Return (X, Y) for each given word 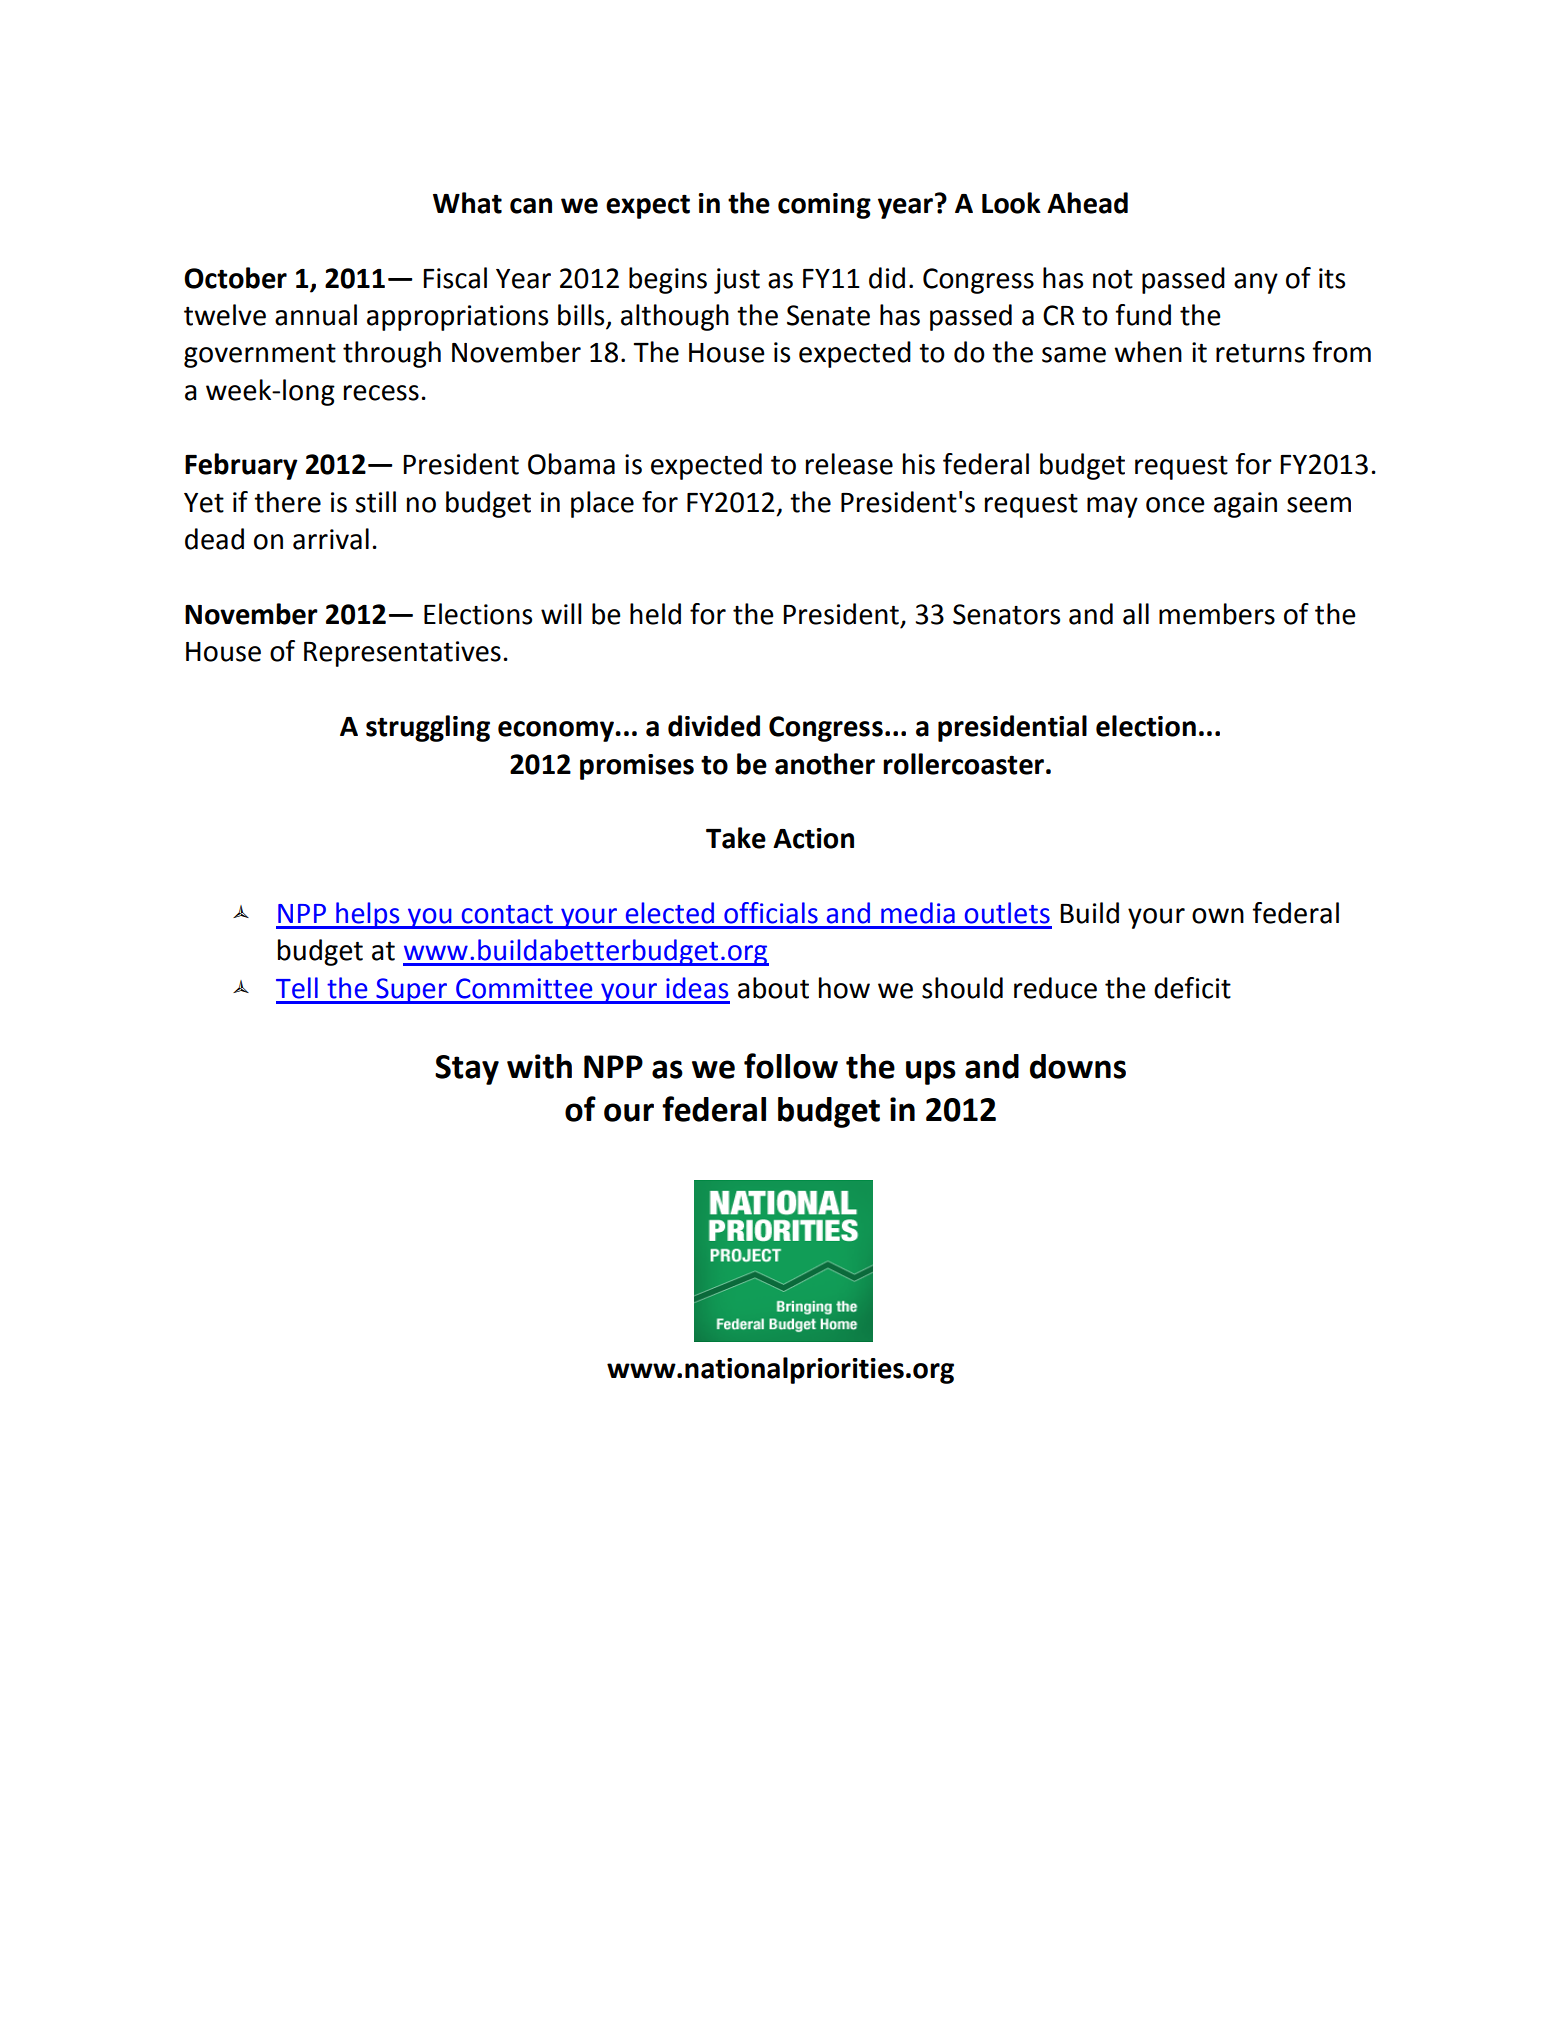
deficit (1192, 988)
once (1175, 505)
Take (736, 838)
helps (368, 915)
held (655, 614)
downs (1078, 1066)
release (849, 464)
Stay (467, 1070)
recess (381, 393)
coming (824, 206)
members (1217, 614)
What (467, 203)
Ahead (1087, 203)
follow (791, 1066)
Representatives (402, 654)
